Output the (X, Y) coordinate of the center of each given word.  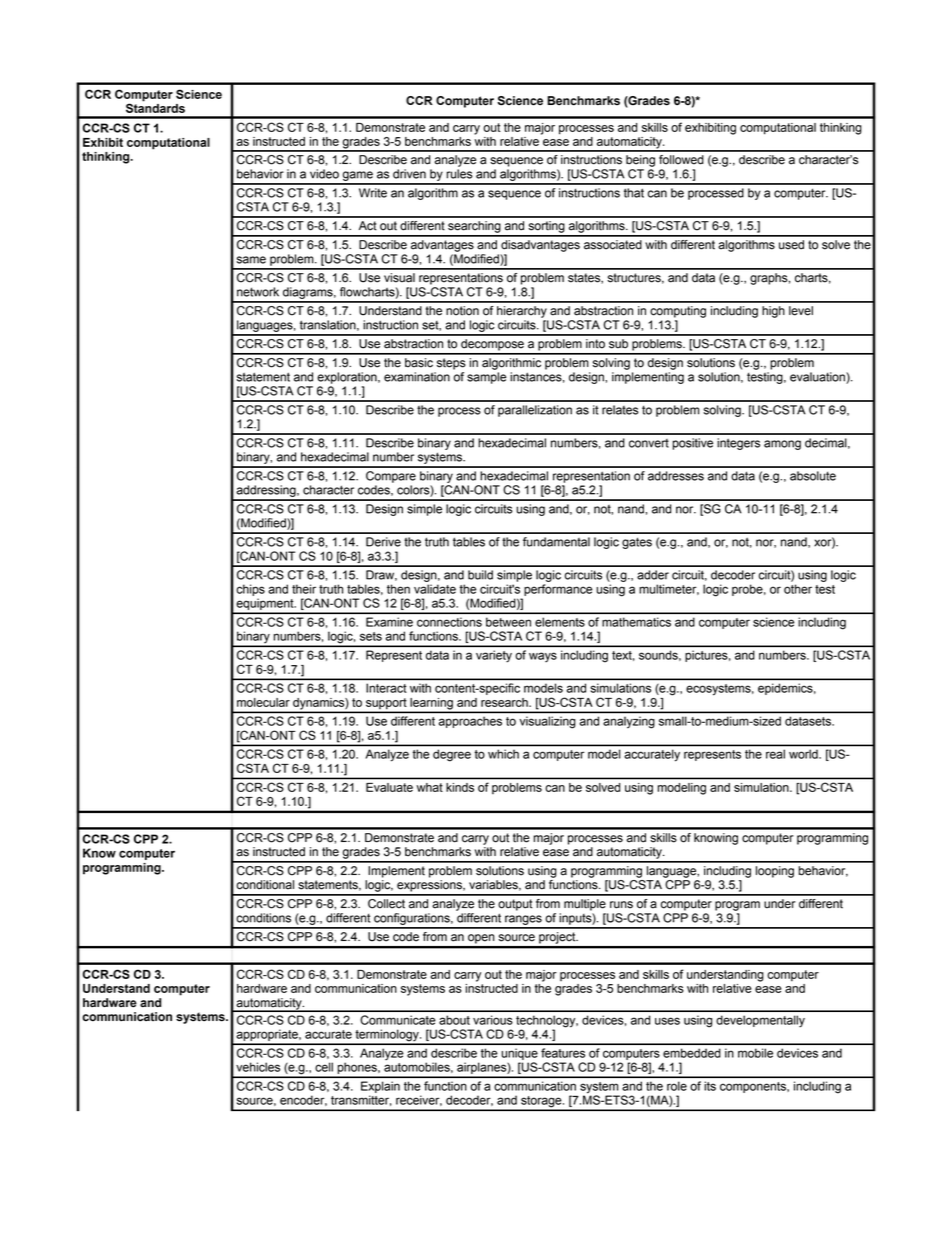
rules (459, 174)
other (798, 589)
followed (681, 160)
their (304, 589)
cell (324, 1067)
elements (560, 622)
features (563, 1053)
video (324, 174)
